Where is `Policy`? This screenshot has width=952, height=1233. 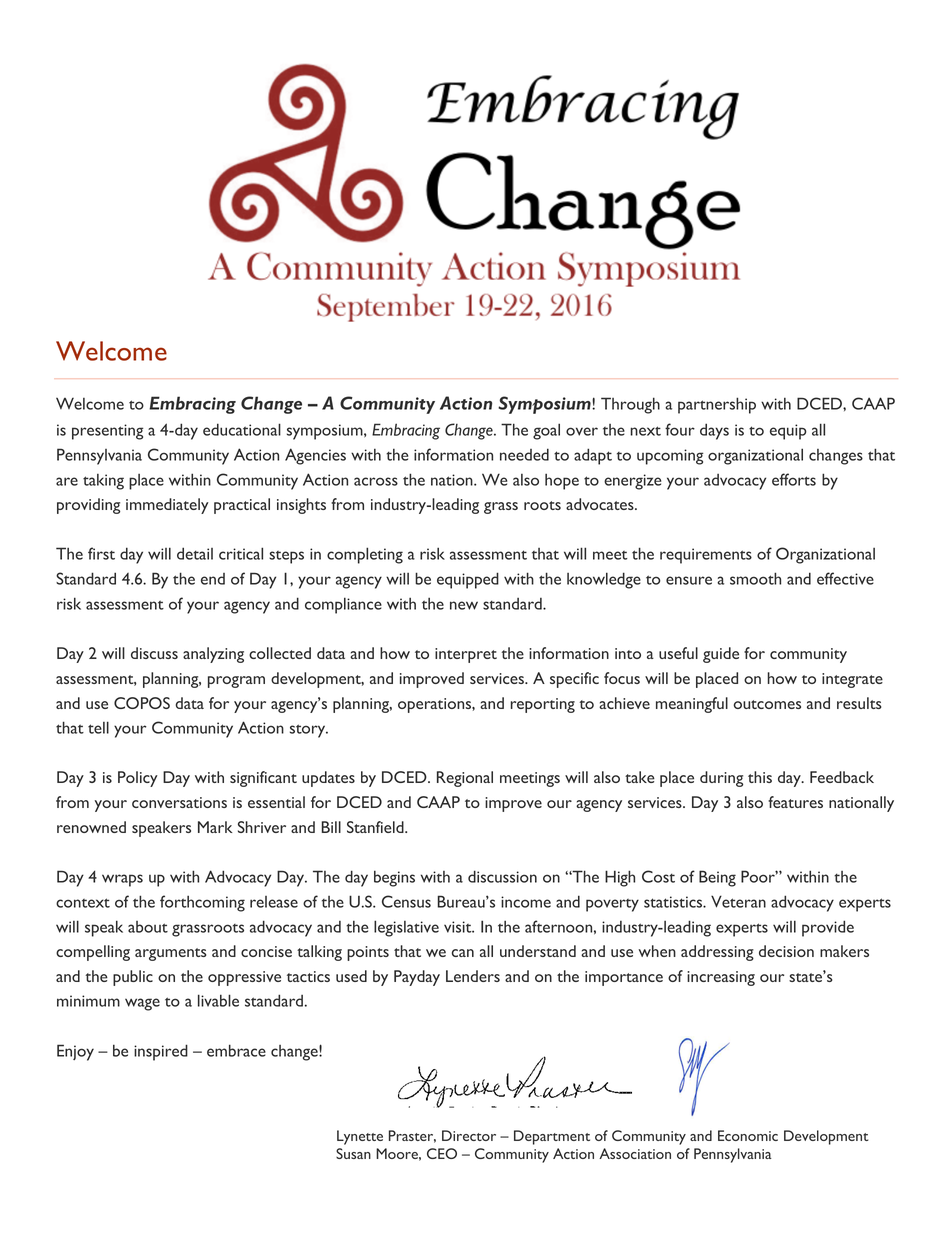
Policy is located at coordinates (138, 779).
